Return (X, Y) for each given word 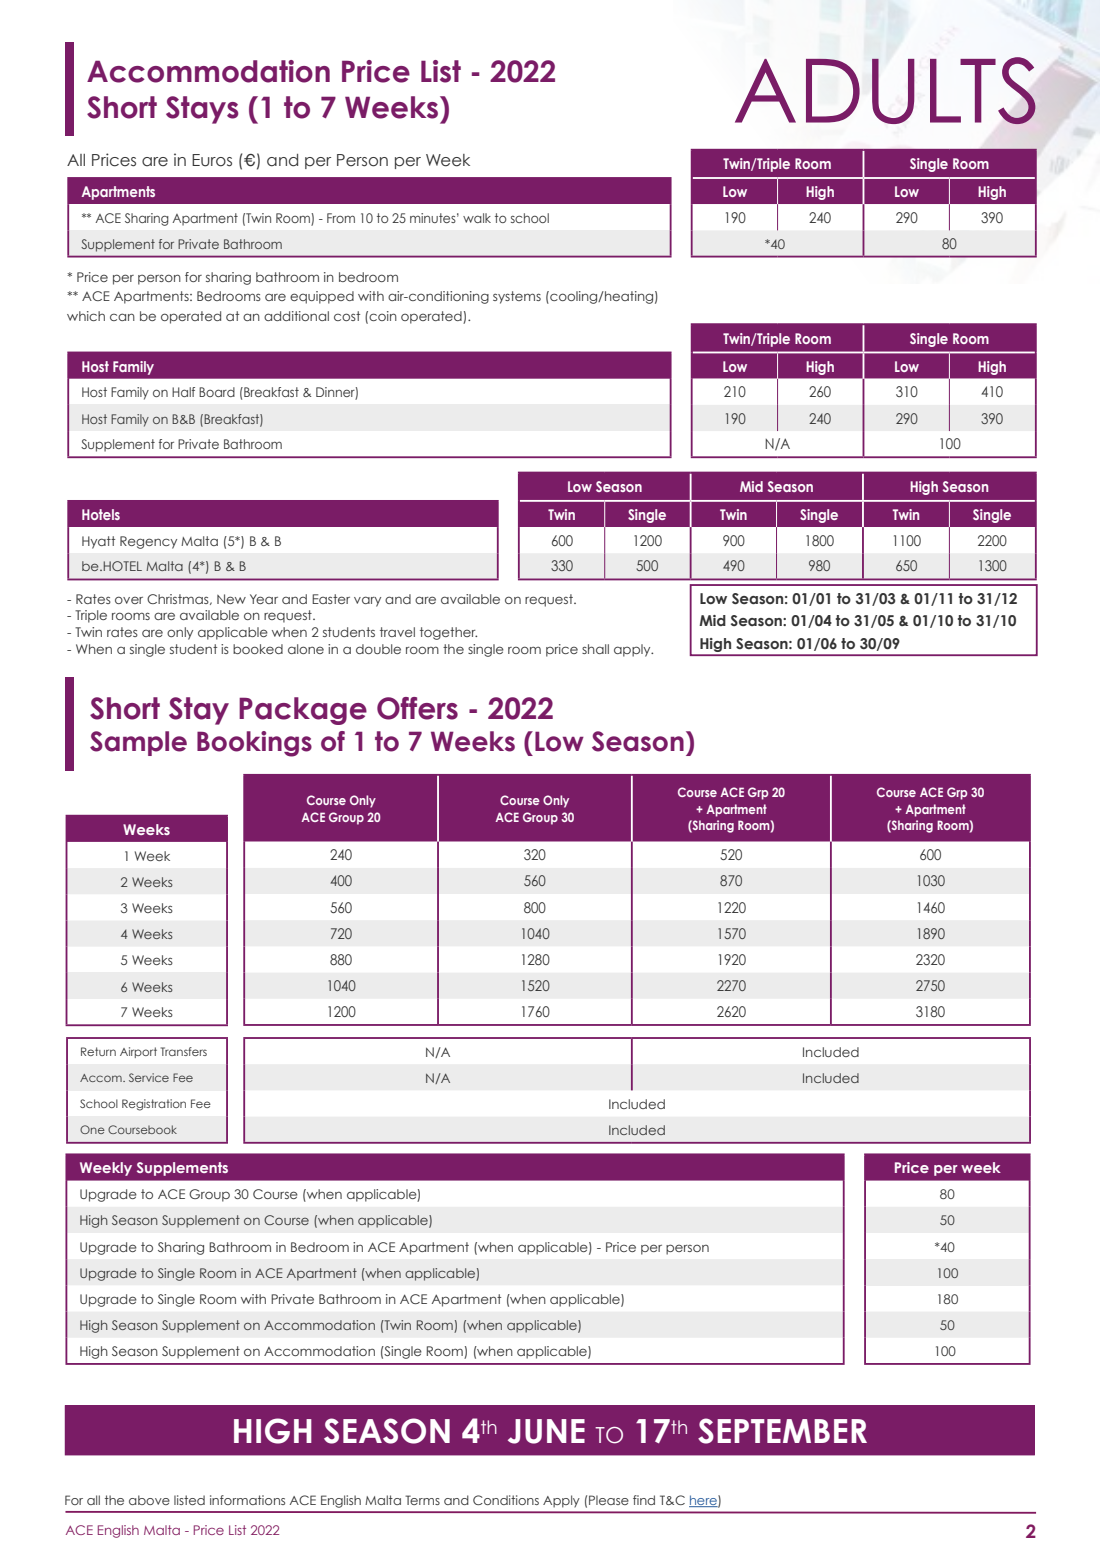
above (149, 1500)
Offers (417, 708)
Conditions (506, 1500)
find (644, 1500)
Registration (154, 1105)
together (448, 633)
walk (477, 218)
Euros (212, 160)
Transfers (184, 1051)
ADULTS (885, 90)
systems (517, 297)
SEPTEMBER (782, 1431)
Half (183, 392)
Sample (138, 743)
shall (595, 649)
